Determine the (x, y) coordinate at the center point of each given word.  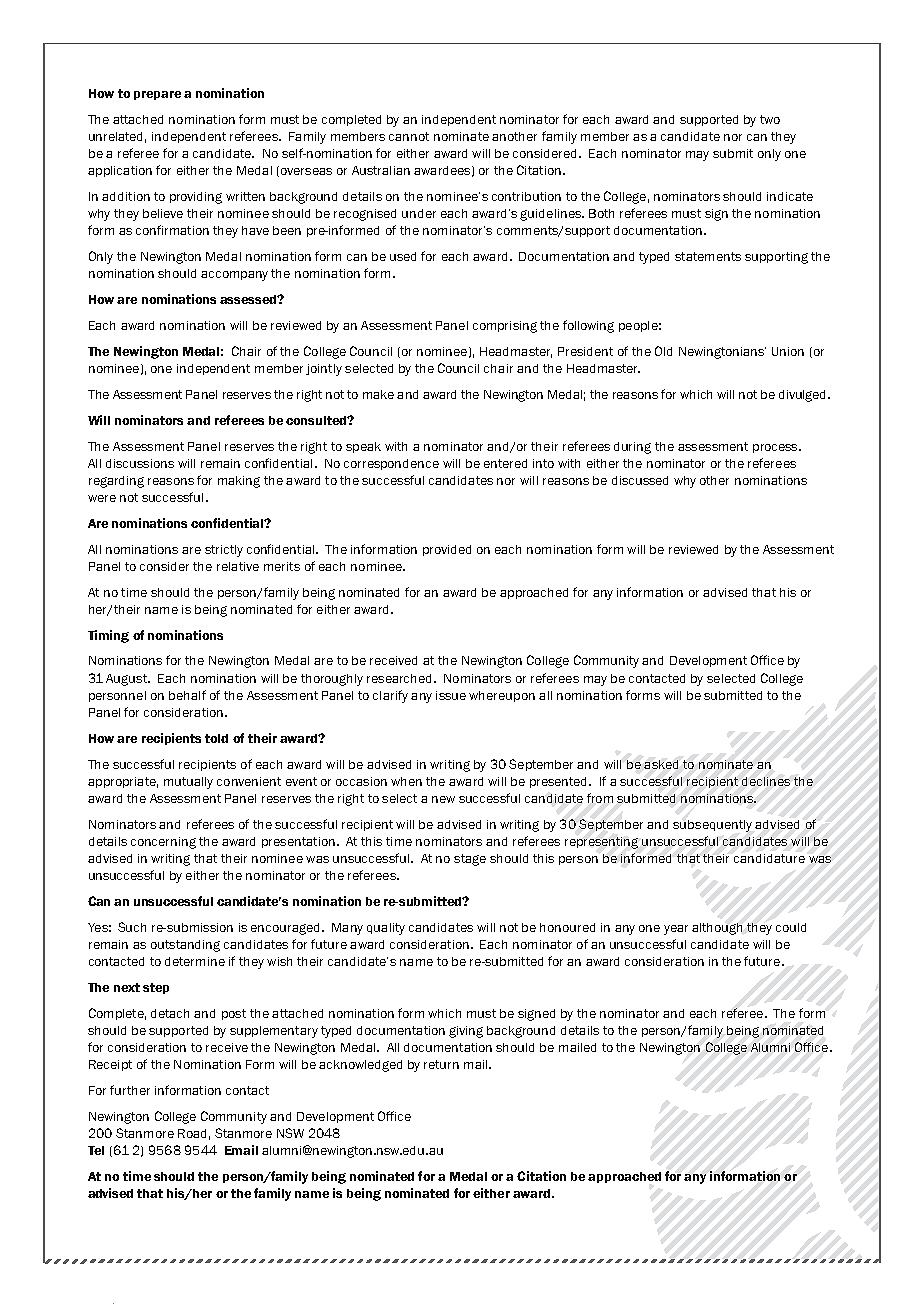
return (441, 1064)
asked (661, 764)
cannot (409, 136)
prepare (157, 95)
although (717, 929)
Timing (108, 636)
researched (399, 678)
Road (192, 1133)
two (770, 119)
